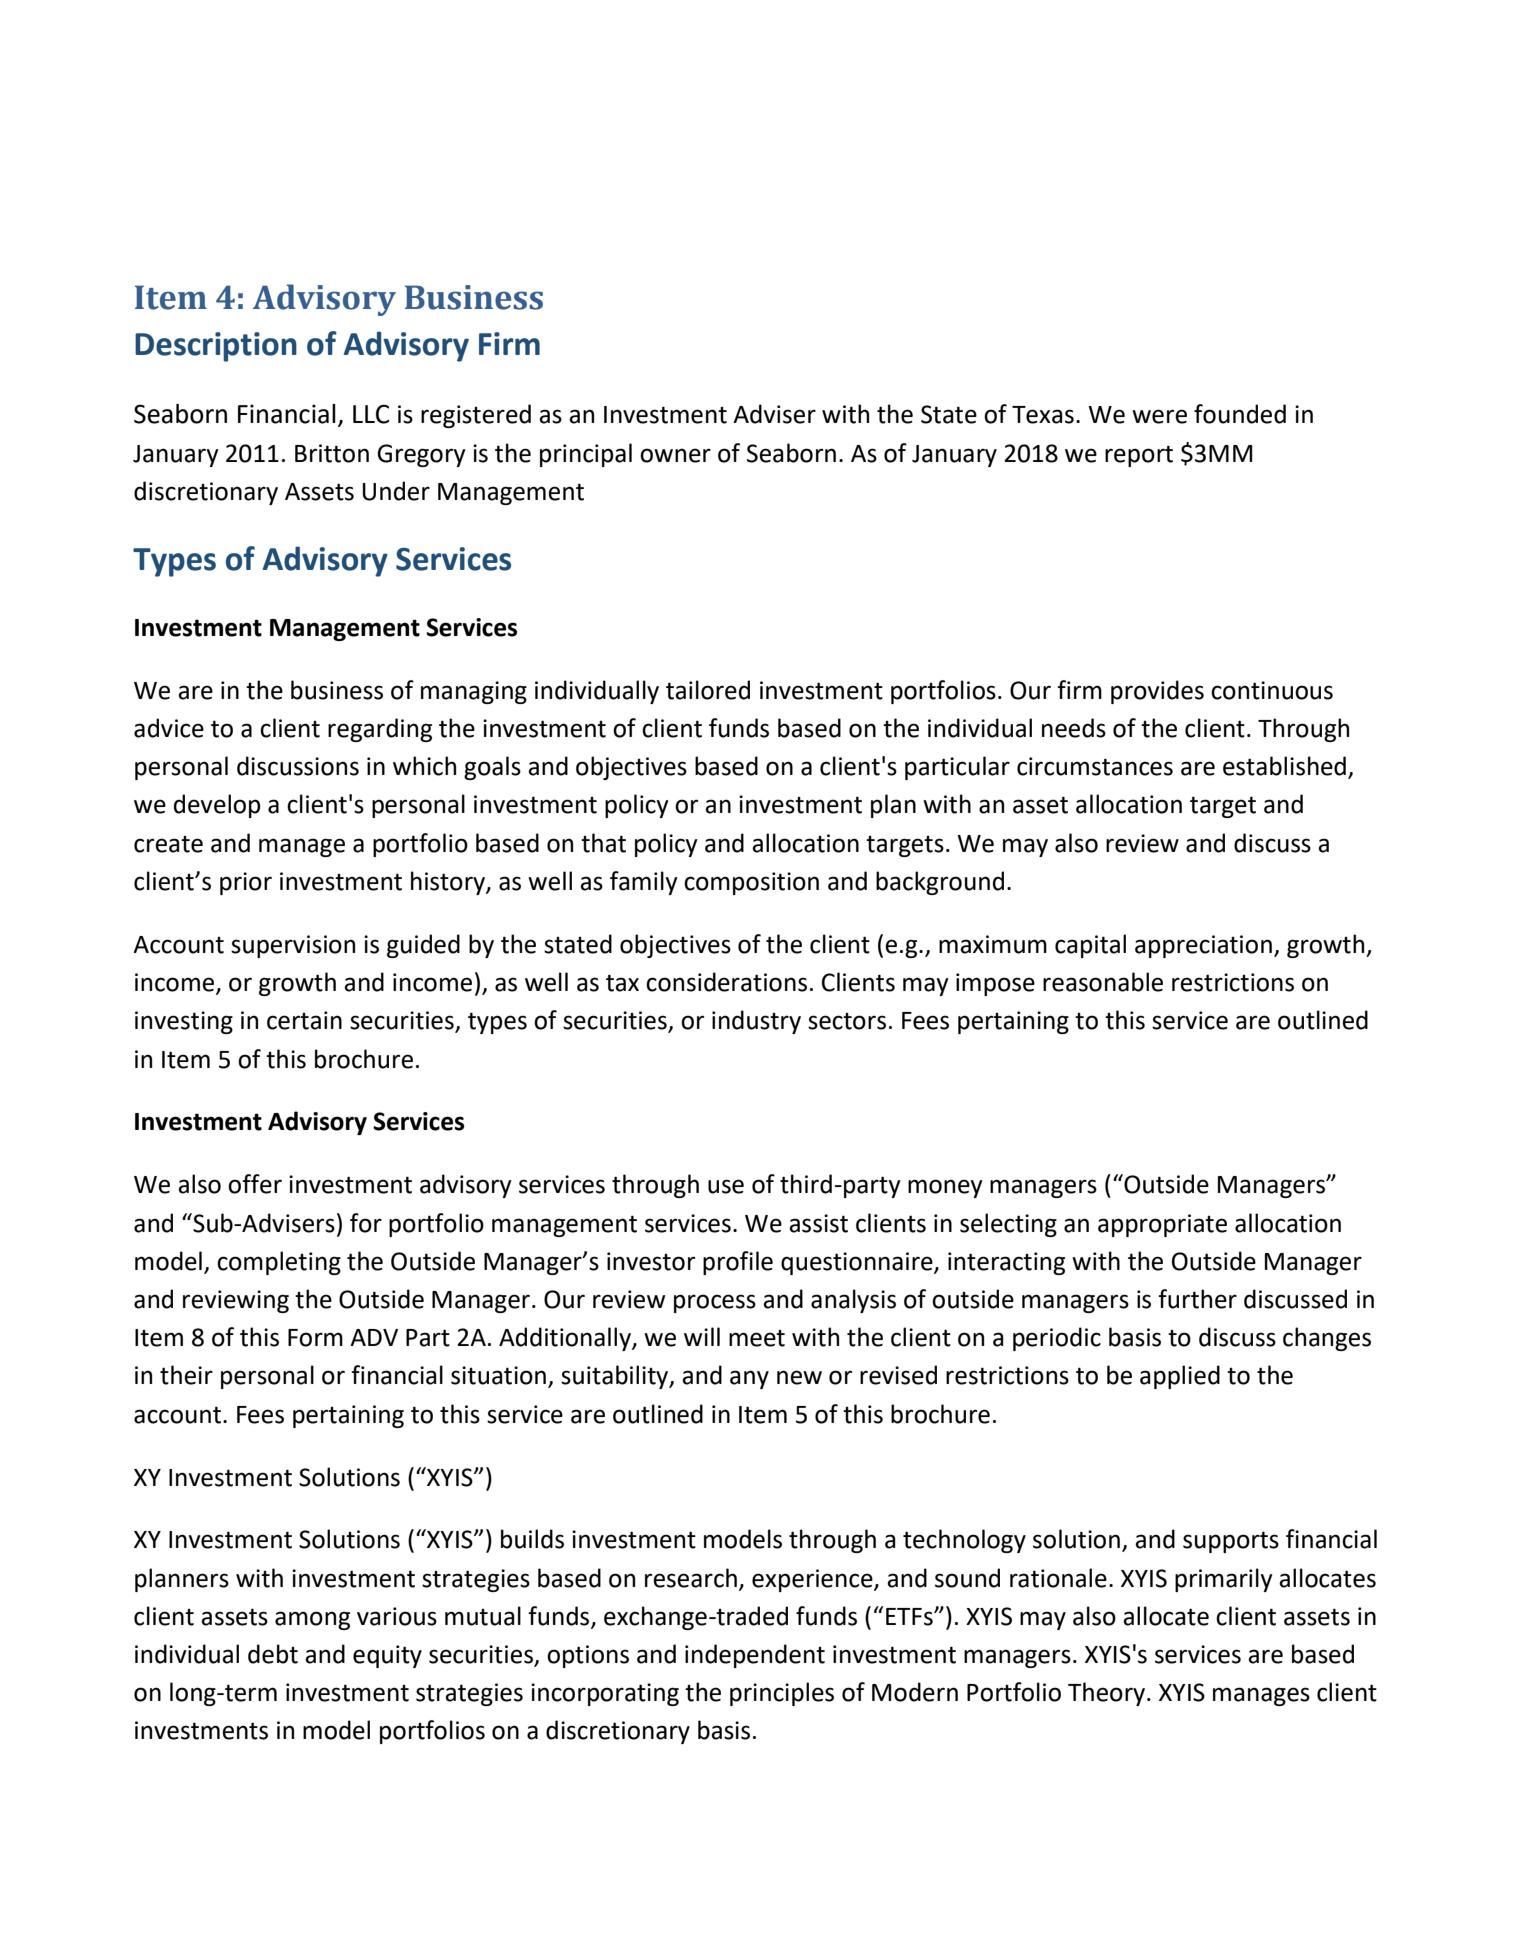 This page has width=1514, height=1959. What do you see at coordinates (1162, 1225) in the page?
I see `appropriate` at bounding box center [1162, 1225].
